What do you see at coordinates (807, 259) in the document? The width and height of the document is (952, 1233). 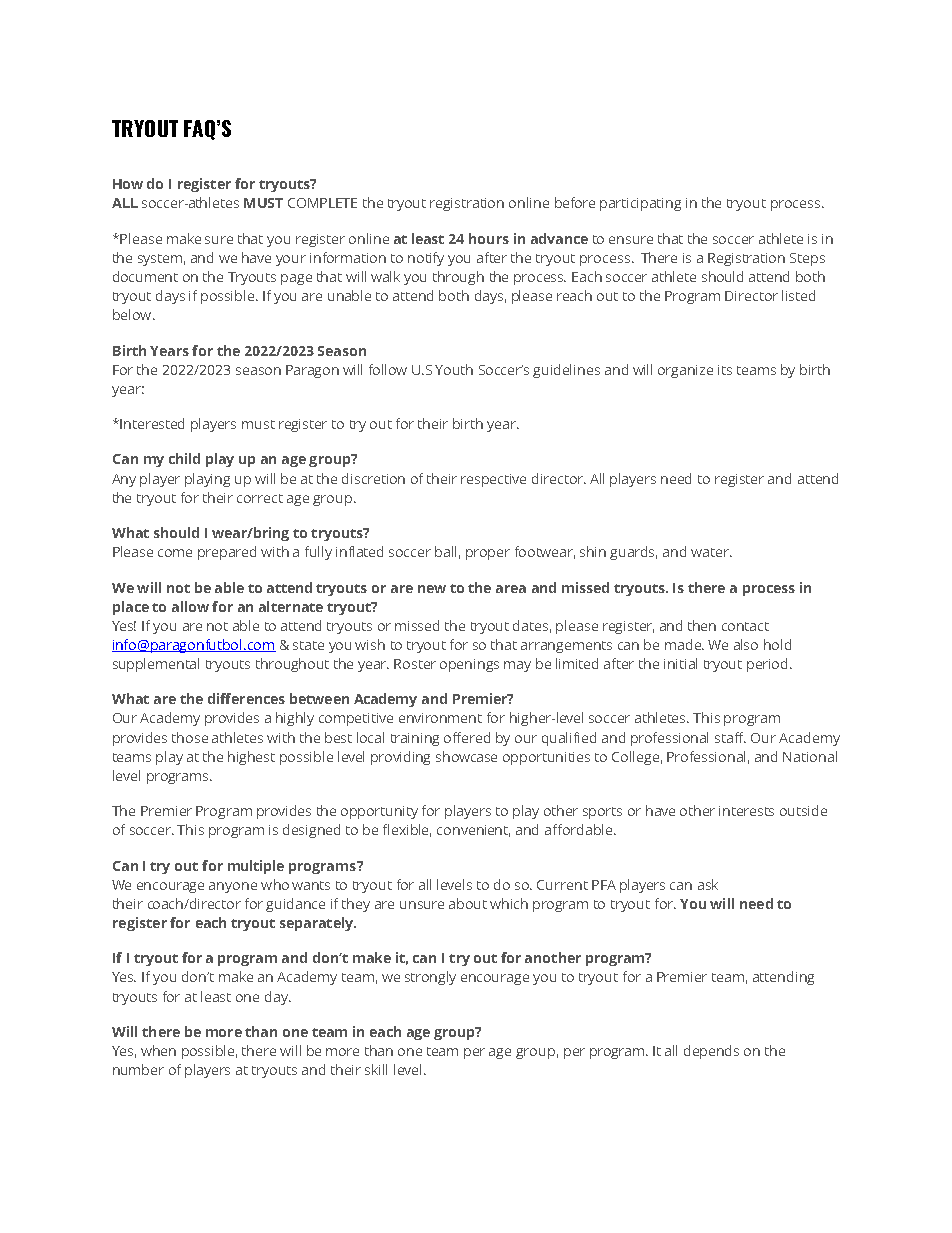 I see `Steps` at bounding box center [807, 259].
